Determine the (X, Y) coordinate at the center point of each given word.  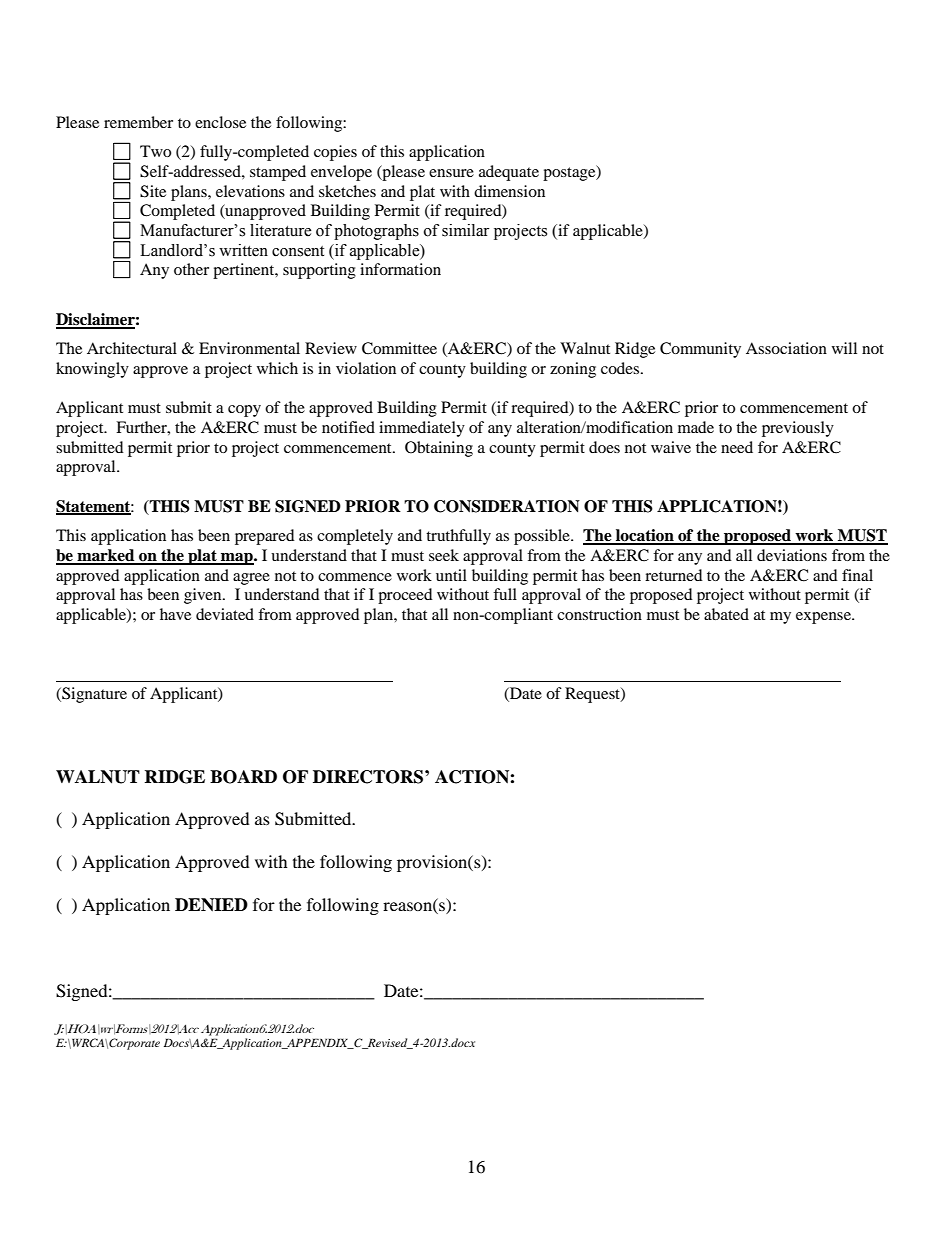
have (175, 614)
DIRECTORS (369, 777)
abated (726, 614)
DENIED (211, 905)
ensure (451, 173)
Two (155, 151)
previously (798, 429)
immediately (422, 429)
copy (244, 411)
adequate (509, 173)
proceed (405, 596)
